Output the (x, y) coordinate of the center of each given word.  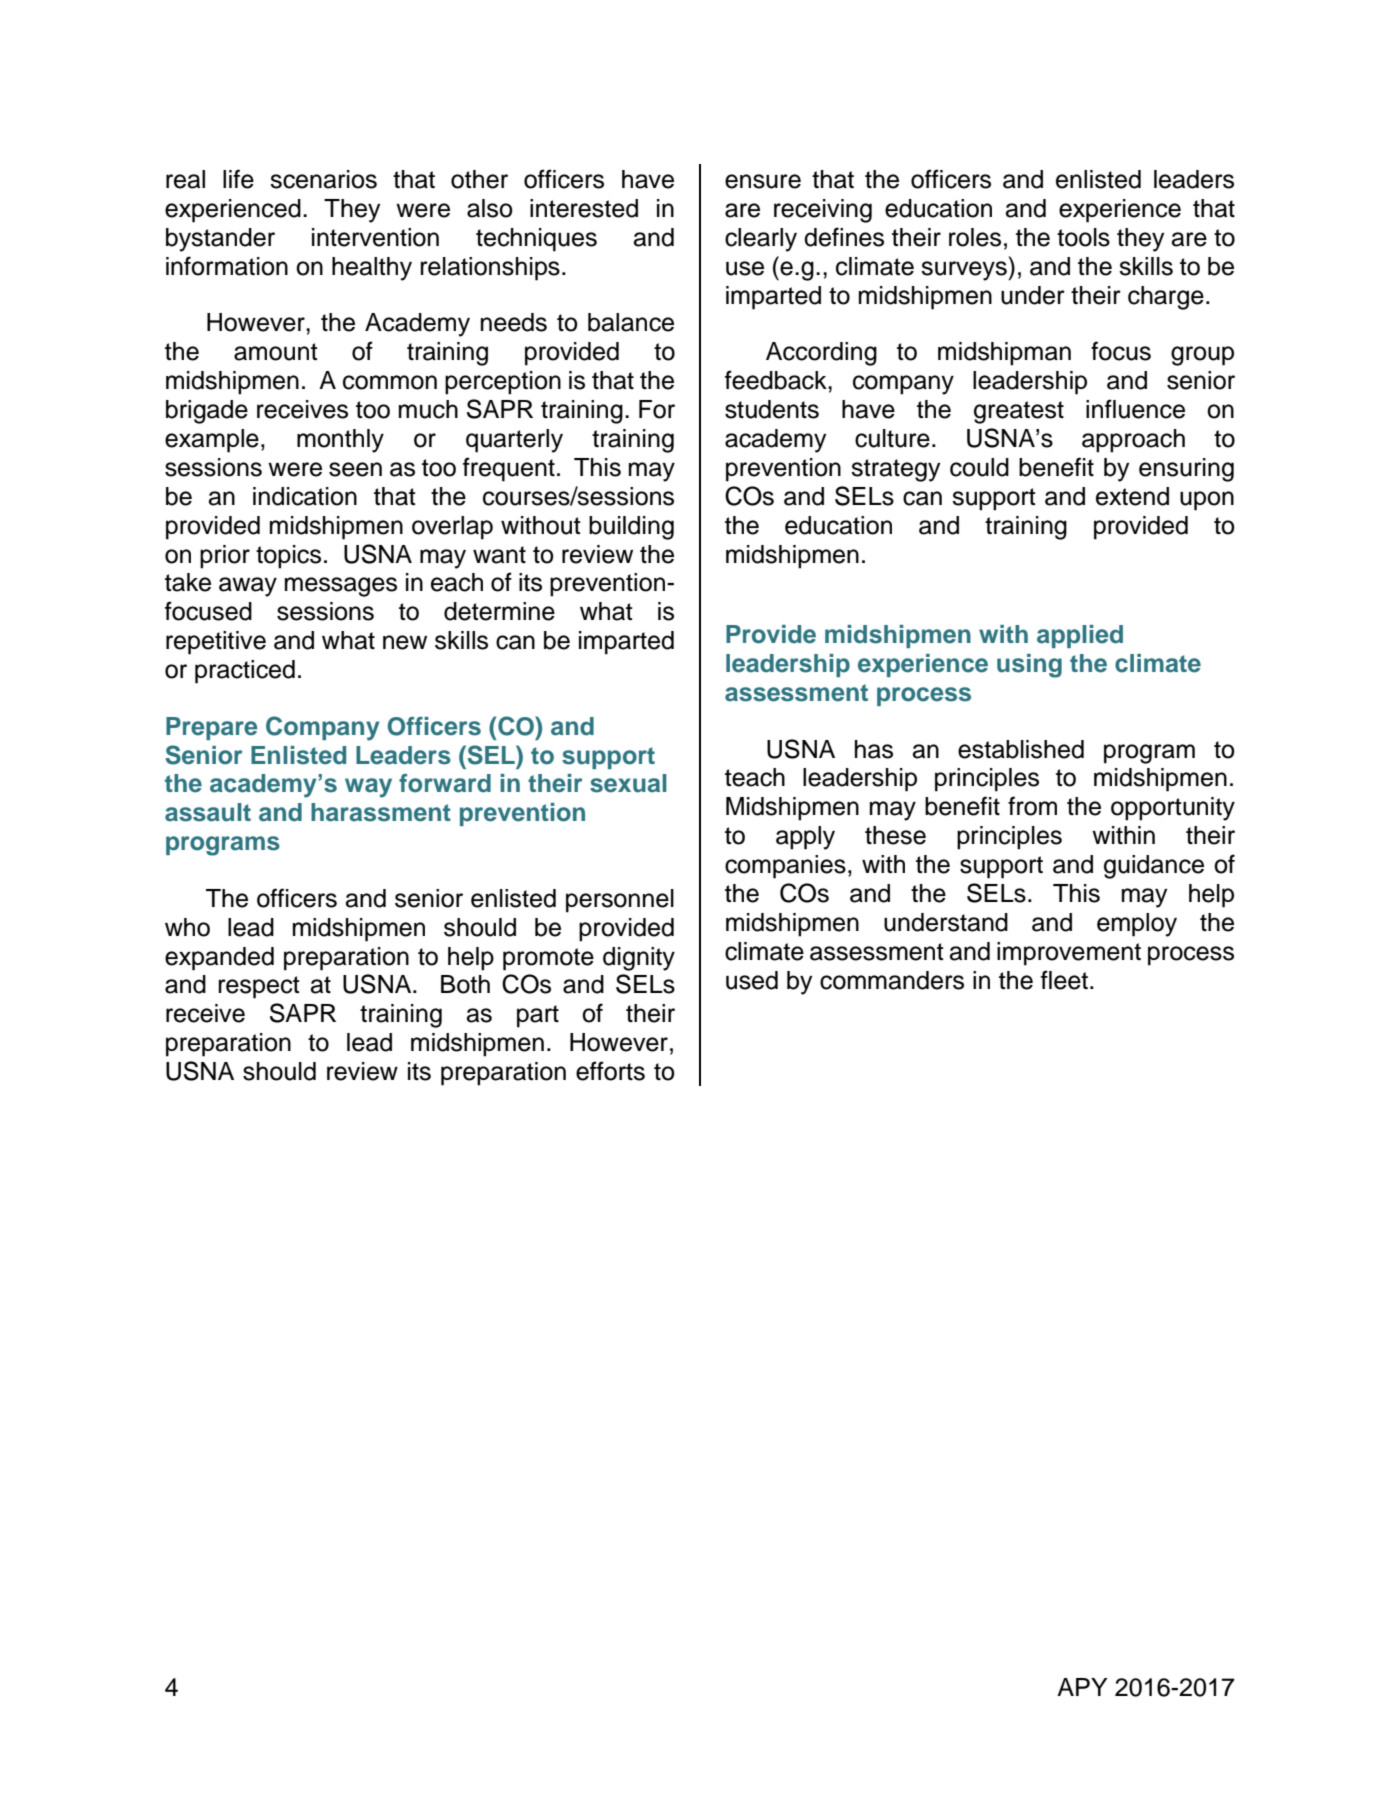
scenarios (323, 179)
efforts (610, 1071)
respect (259, 987)
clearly (761, 240)
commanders (892, 980)
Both (465, 984)
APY (1082, 1687)
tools (1083, 237)
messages (341, 587)
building (631, 528)
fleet (1064, 980)
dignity (639, 959)
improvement (1069, 954)
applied (1080, 636)
